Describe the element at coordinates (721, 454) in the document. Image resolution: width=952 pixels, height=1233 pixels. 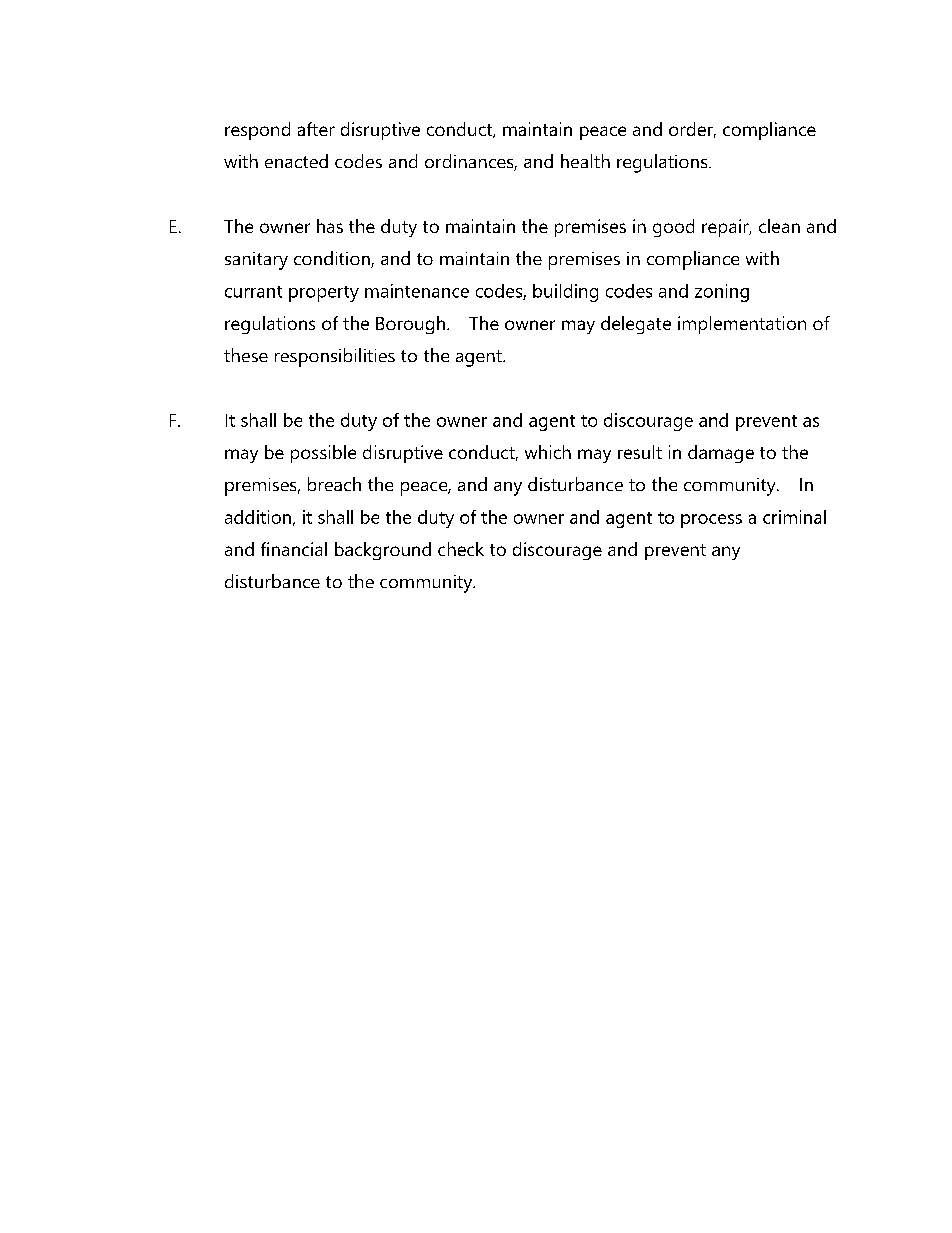
I see `damage` at that location.
